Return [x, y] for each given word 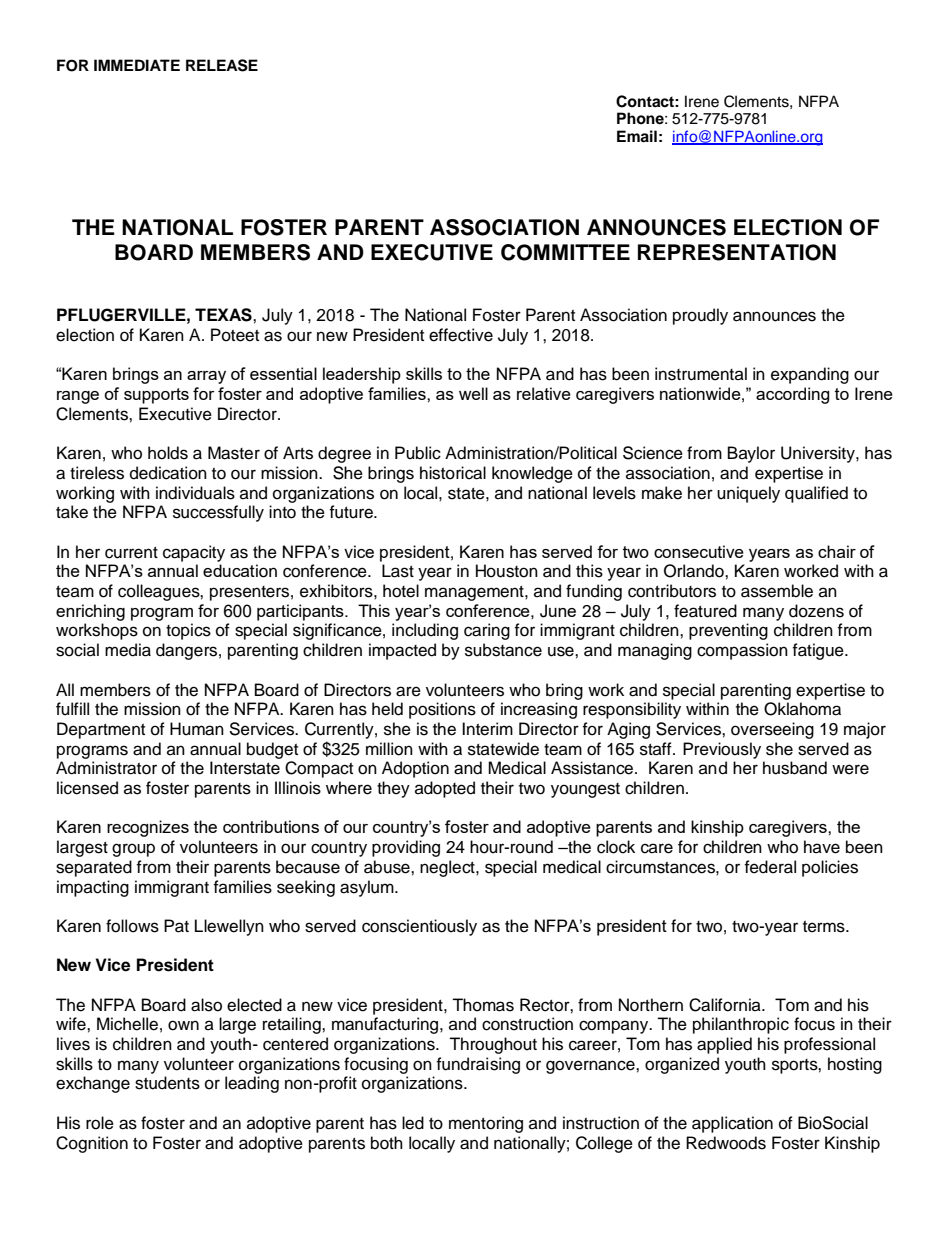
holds [168, 453]
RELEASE [222, 65]
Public [418, 453]
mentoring [486, 1124]
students [167, 1083]
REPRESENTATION [737, 252]
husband [795, 768]
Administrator [106, 768]
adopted [445, 789]
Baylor [751, 454]
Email [637, 136]
